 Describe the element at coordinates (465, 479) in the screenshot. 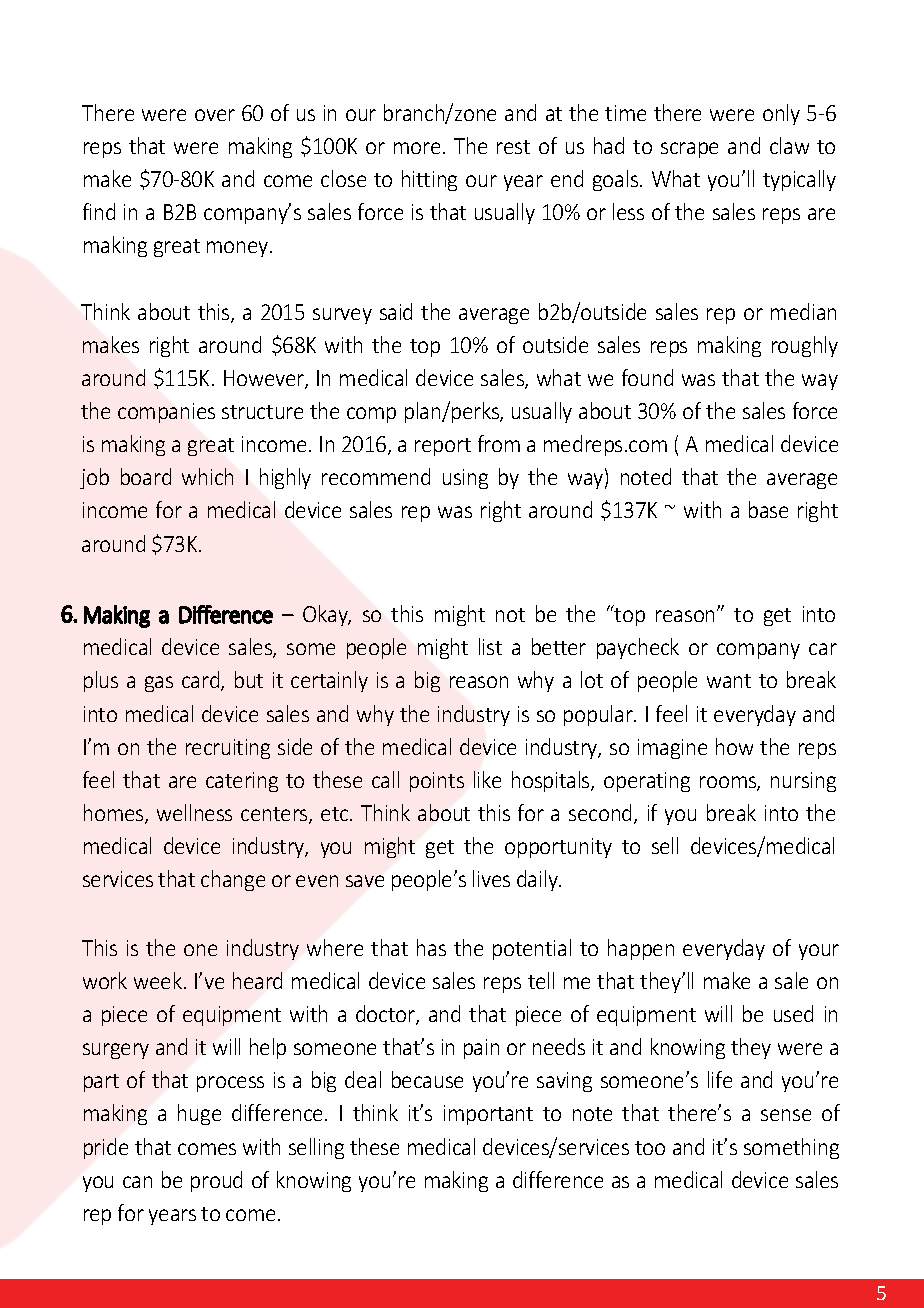

I see `using` at that location.
